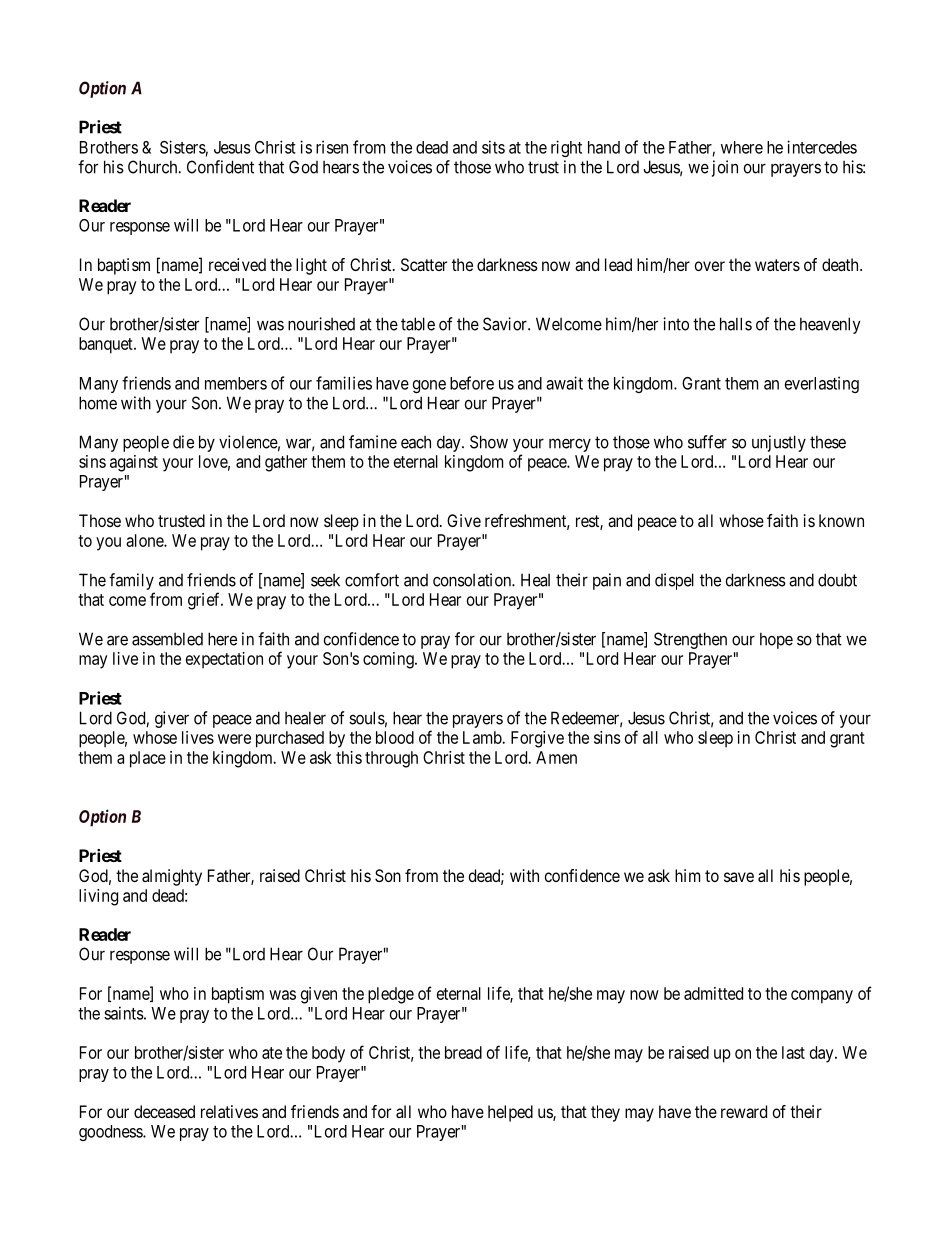 The height and width of the document is (1233, 952). Describe the element at coordinates (739, 877) in the document. I see `save` at that location.
